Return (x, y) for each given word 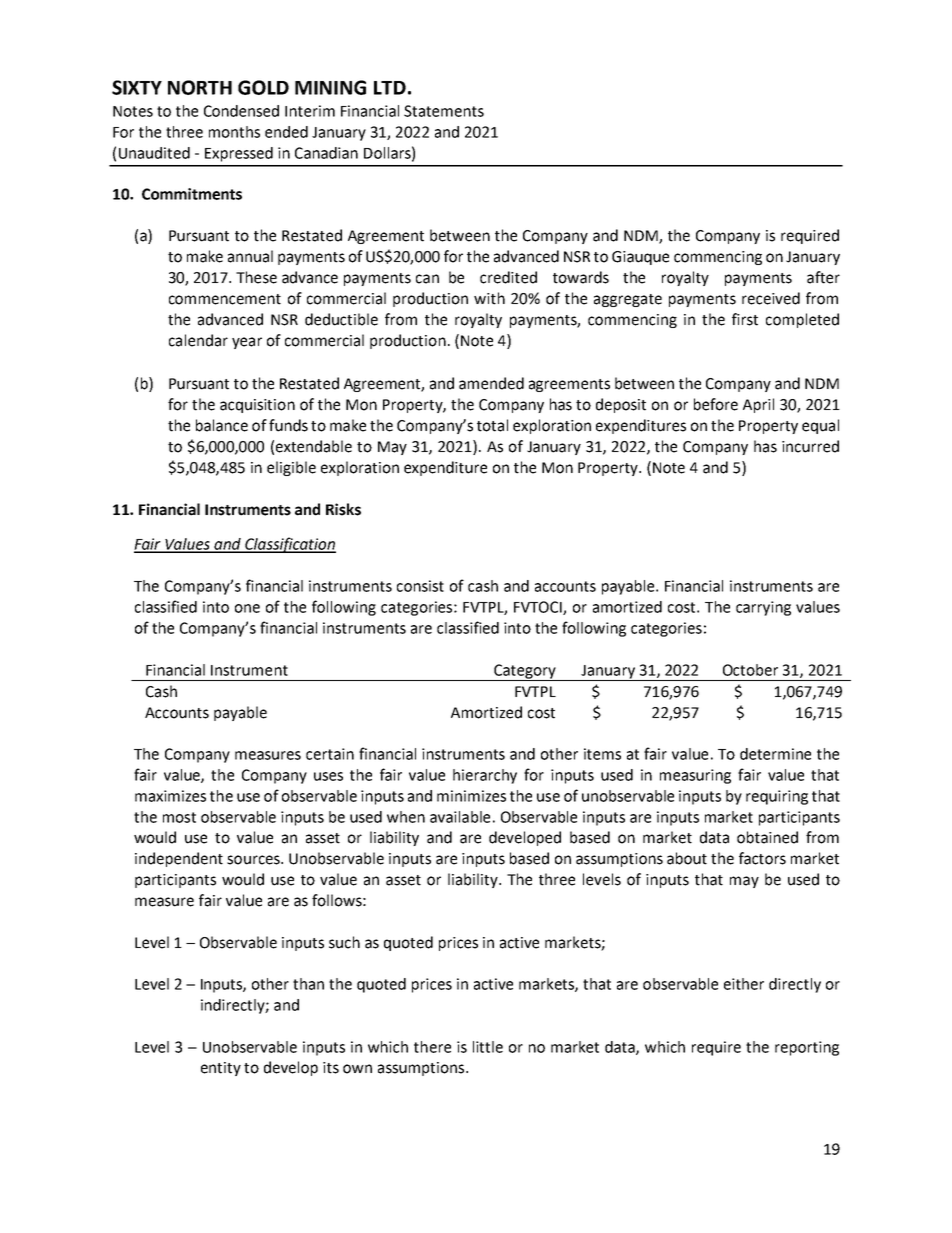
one (247, 608)
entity (221, 1069)
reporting (807, 1048)
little (488, 1047)
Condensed (241, 111)
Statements (444, 111)
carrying (763, 608)
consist (420, 586)
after (823, 277)
